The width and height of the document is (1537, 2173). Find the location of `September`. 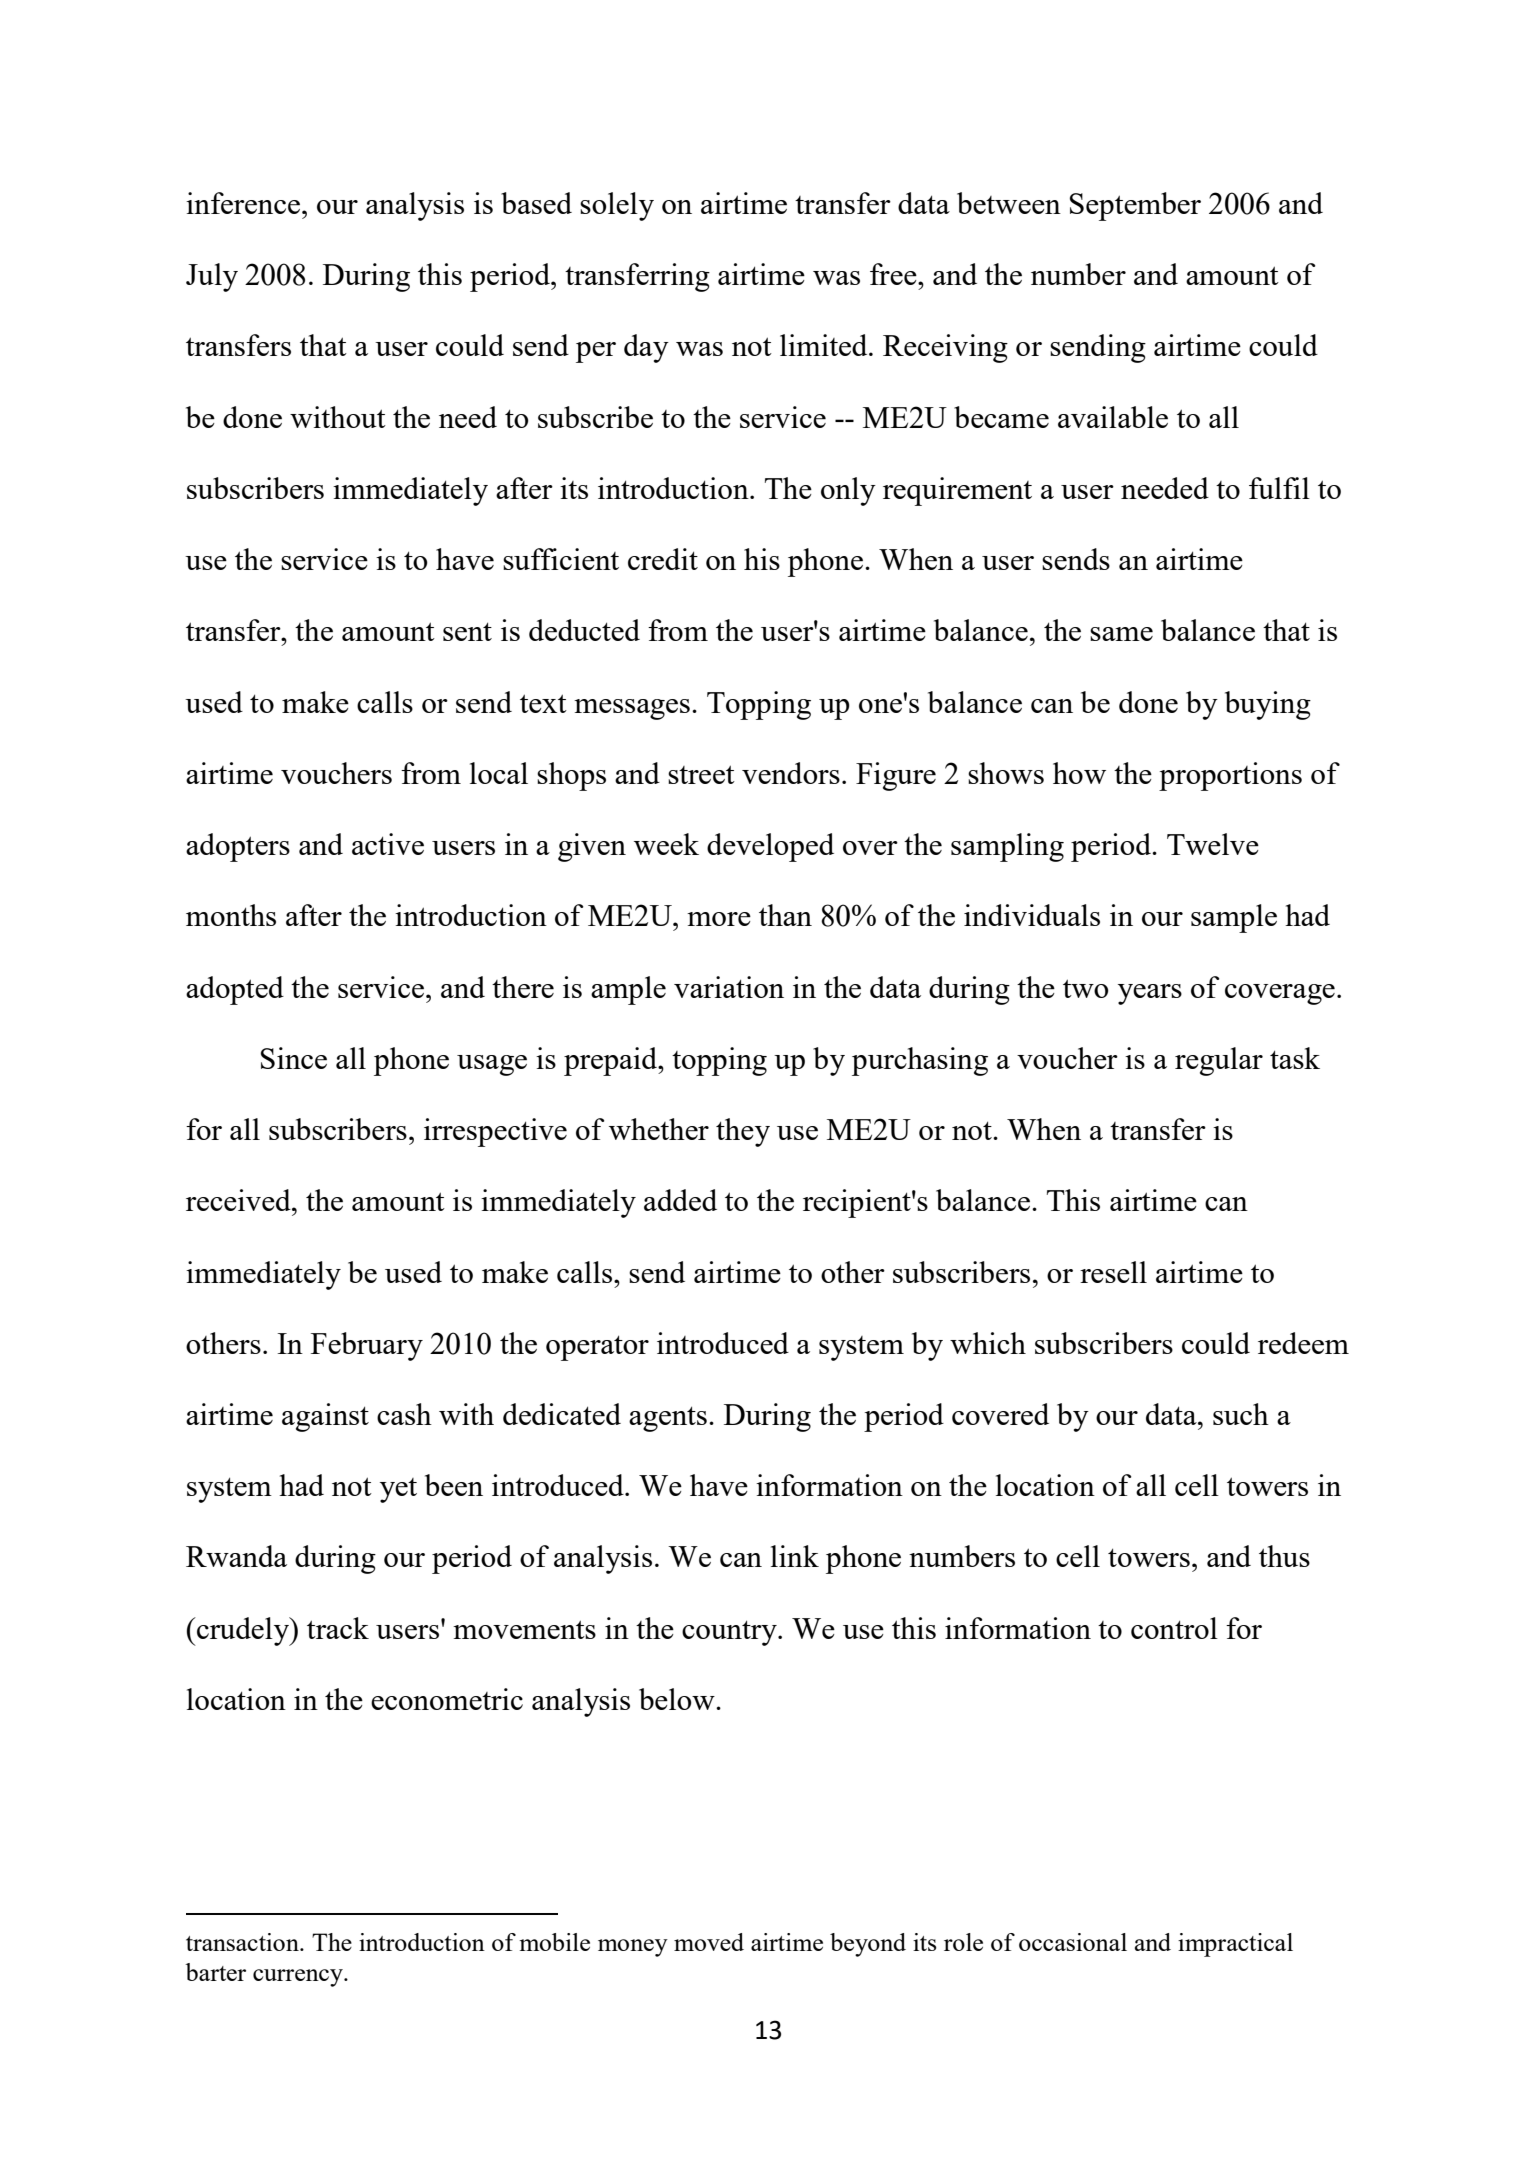

September is located at coordinates (1135, 206).
